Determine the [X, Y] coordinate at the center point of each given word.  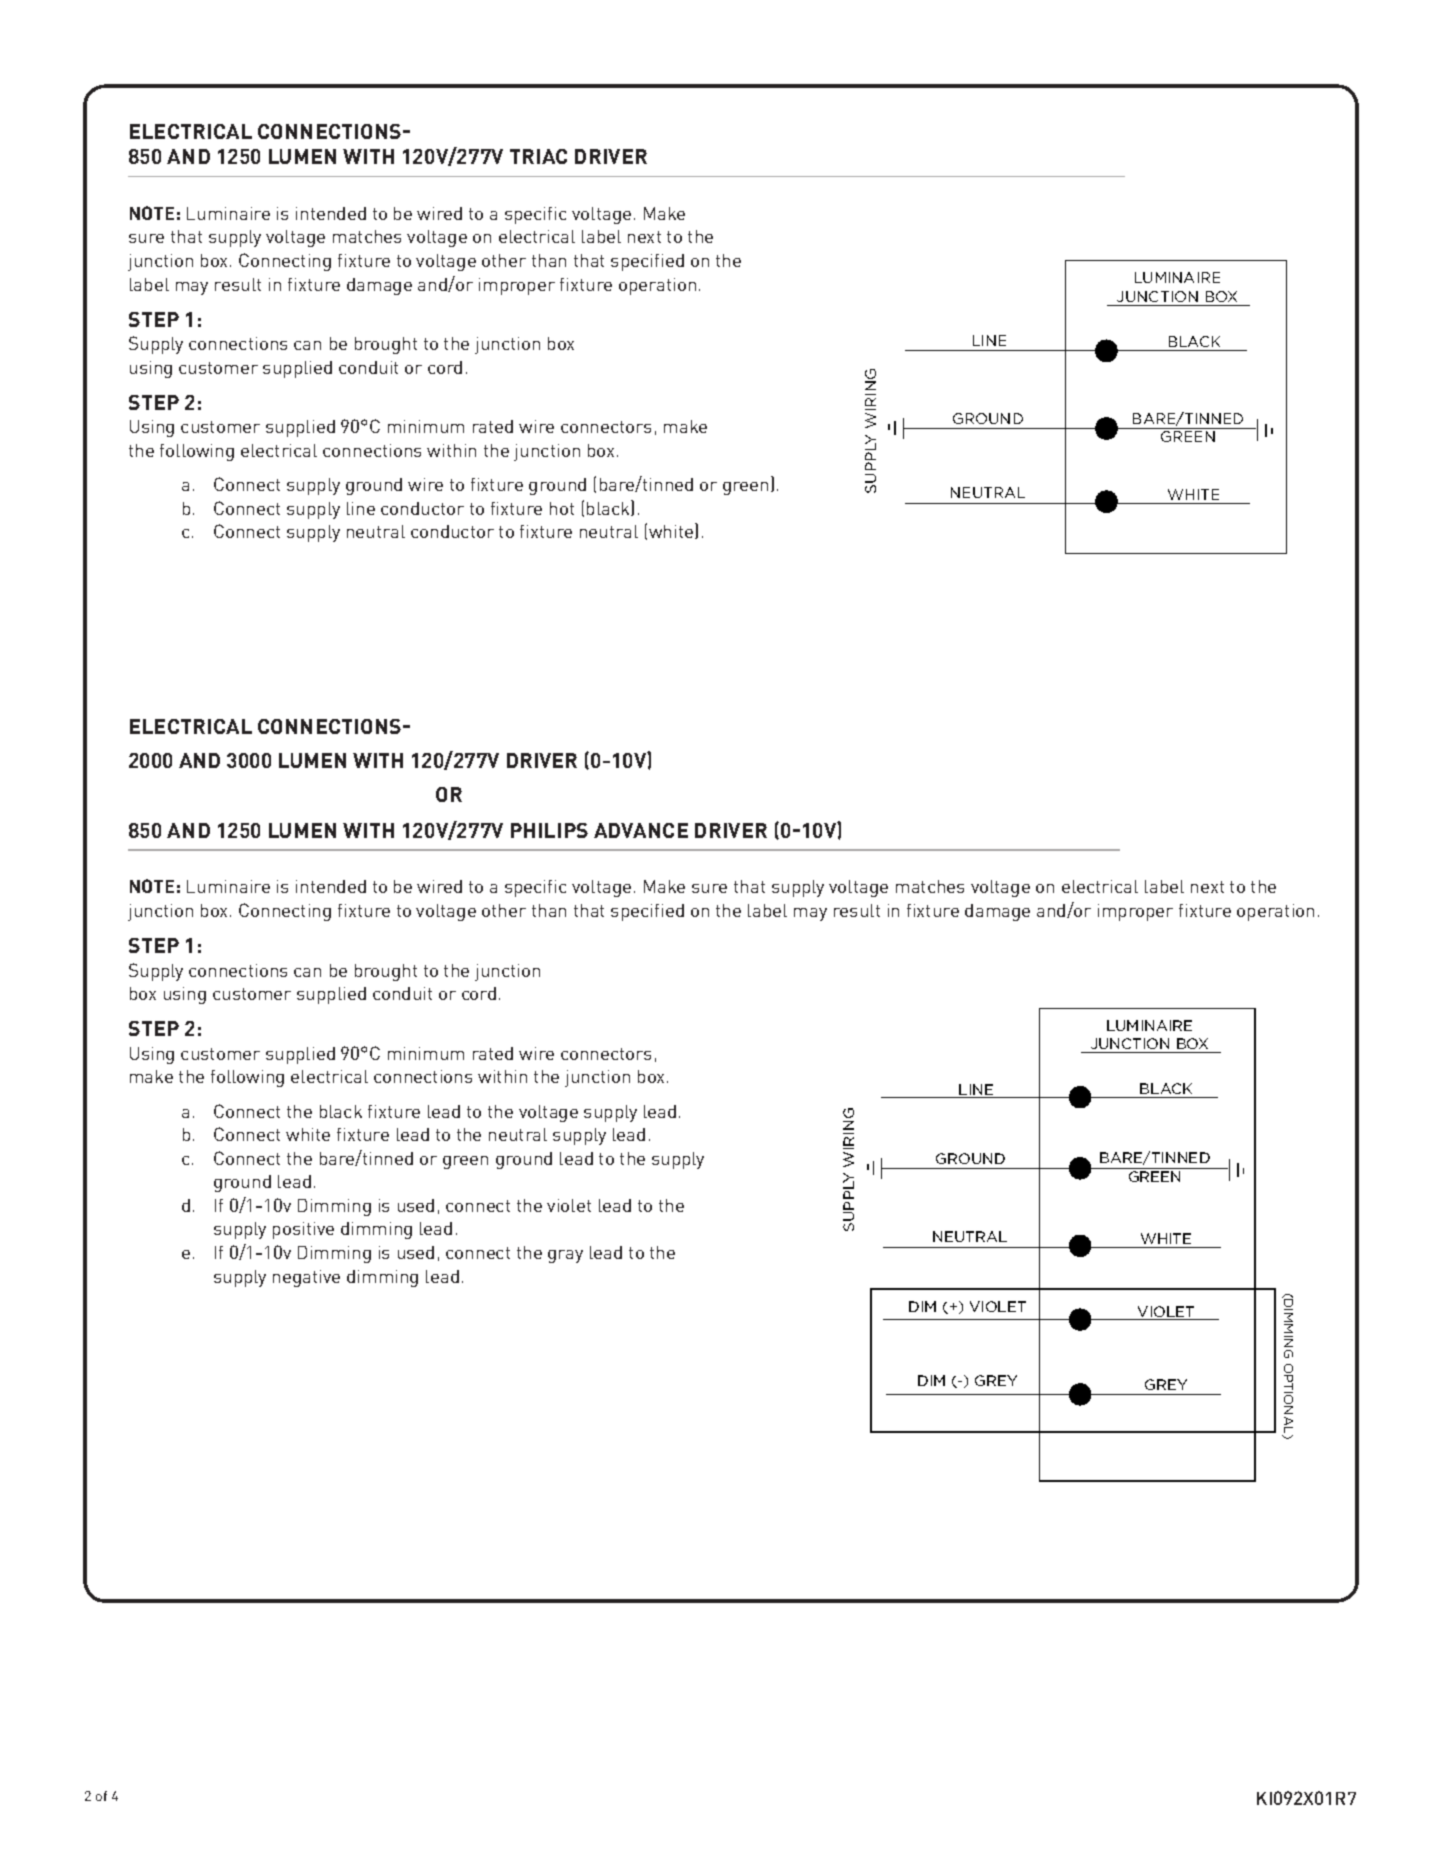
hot [562, 508]
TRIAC [538, 156]
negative [306, 1278]
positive [303, 1230]
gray [565, 1256]
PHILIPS [549, 830]
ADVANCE [641, 830]
